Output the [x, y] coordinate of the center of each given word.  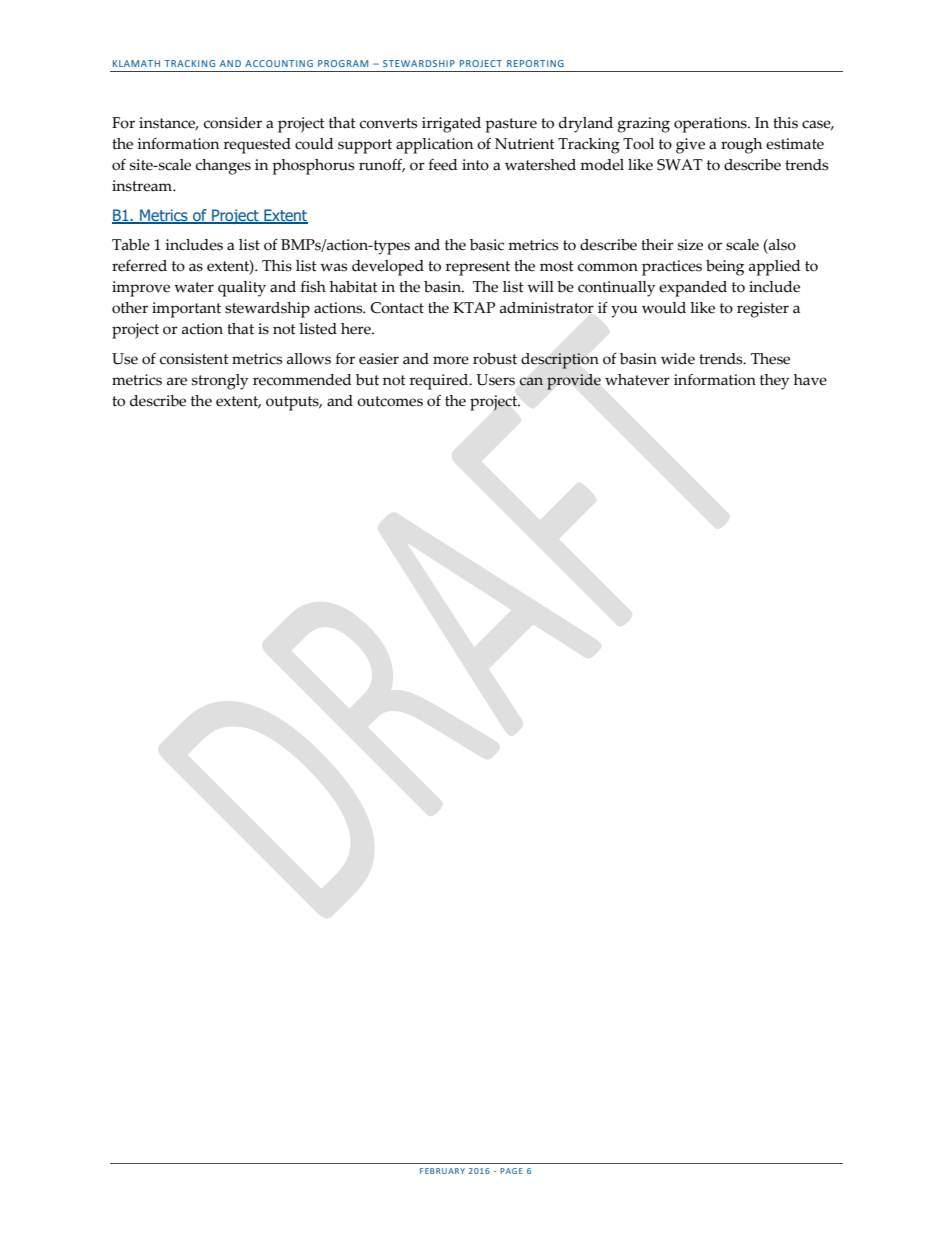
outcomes [390, 401]
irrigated [451, 125]
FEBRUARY [442, 1171]
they [775, 382]
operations [711, 125]
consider [233, 123]
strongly [220, 382]
